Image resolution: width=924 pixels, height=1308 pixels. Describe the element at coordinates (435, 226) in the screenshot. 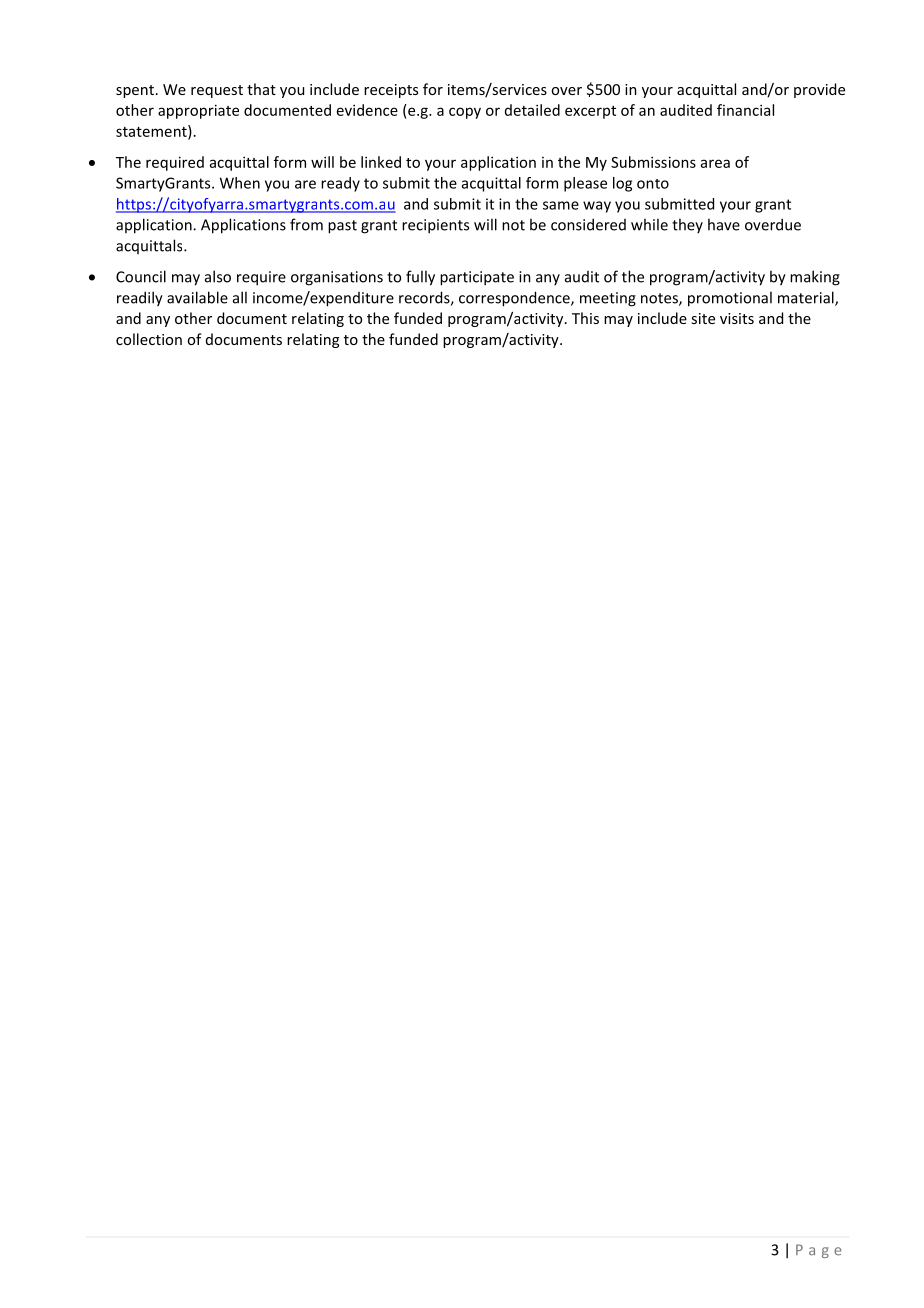

I see `recipients` at that location.
